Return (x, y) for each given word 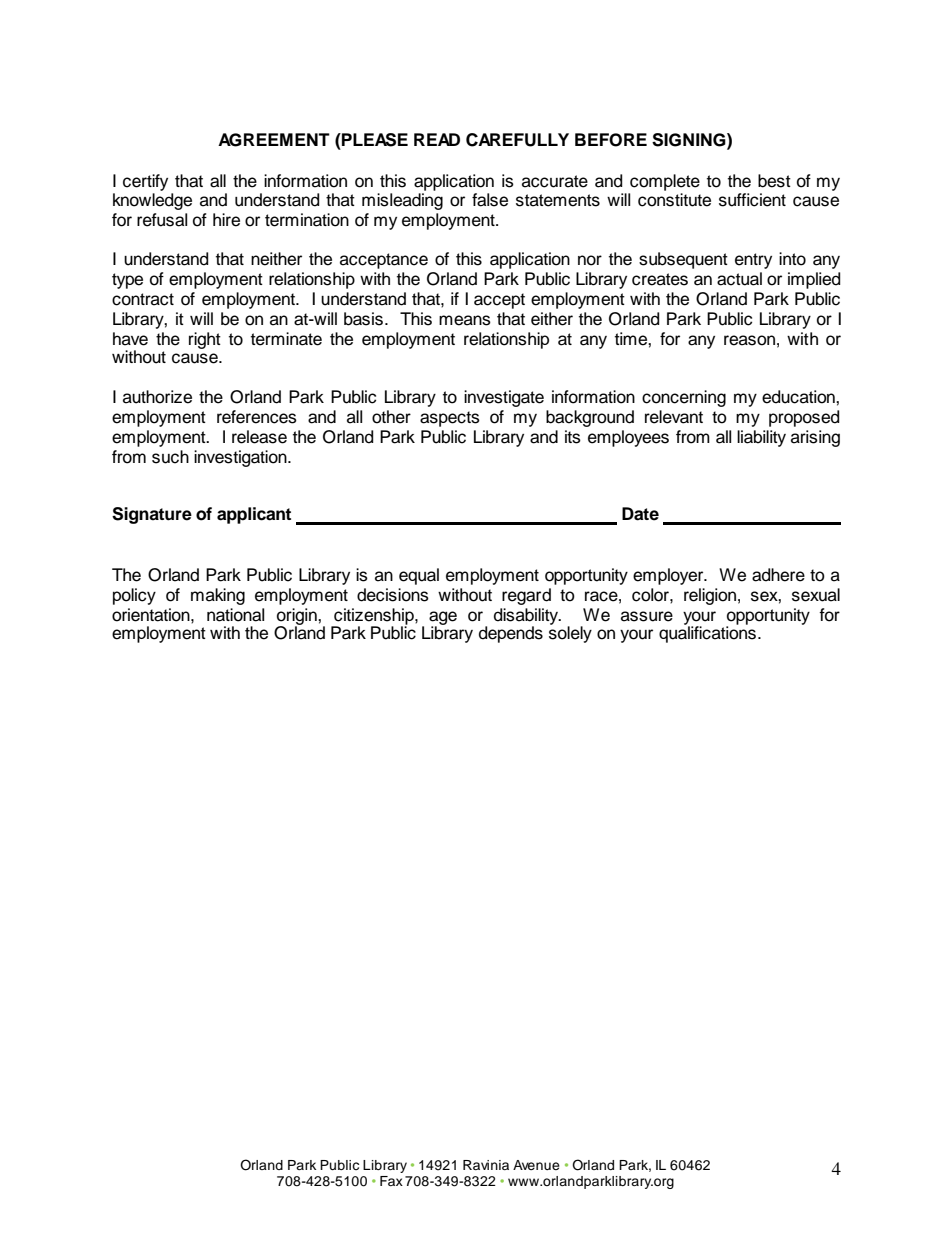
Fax (391, 1181)
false (490, 200)
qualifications (707, 633)
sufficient (752, 200)
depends (511, 634)
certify (145, 182)
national (235, 615)
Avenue (536, 1165)
